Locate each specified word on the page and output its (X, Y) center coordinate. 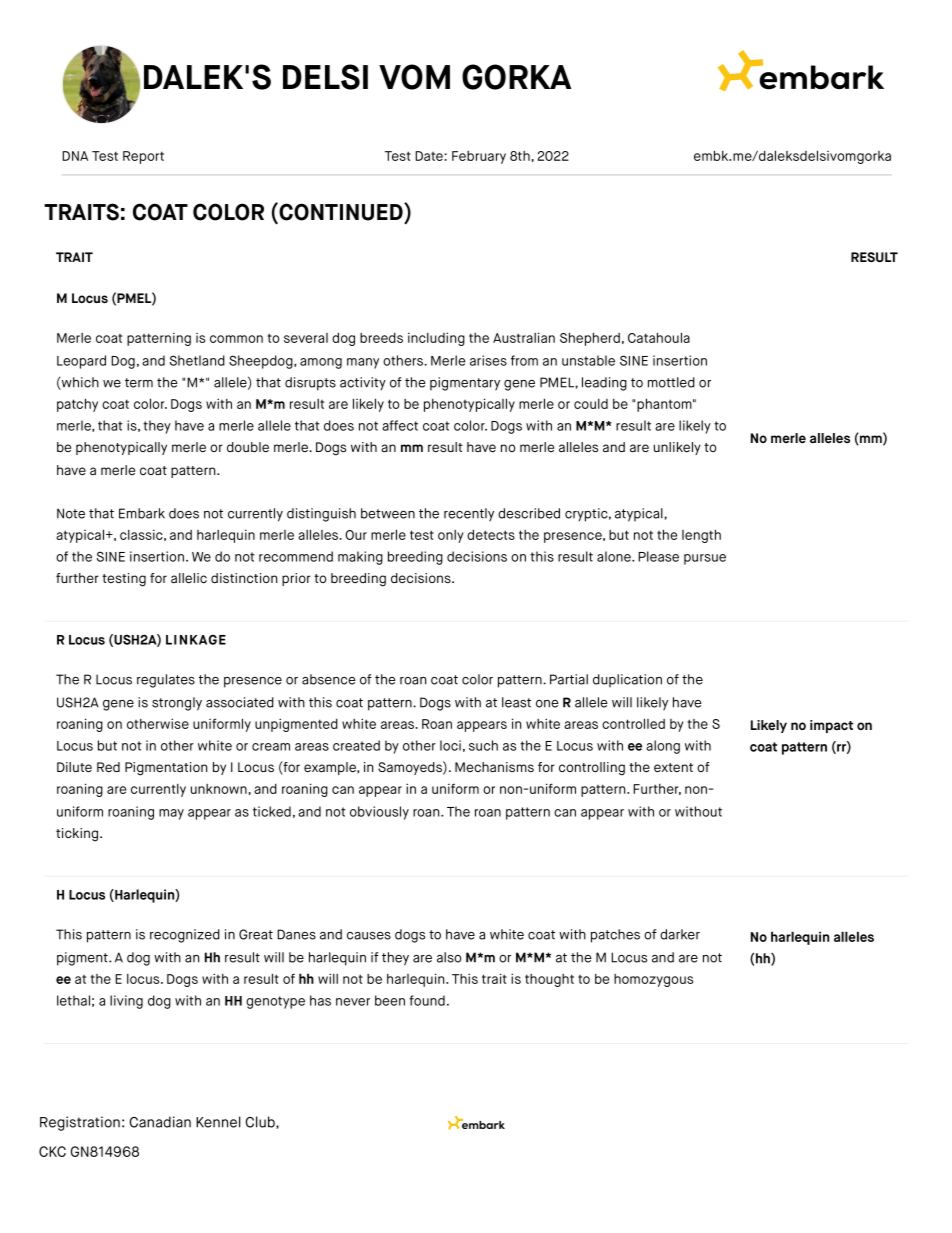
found (427, 1000)
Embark (142, 513)
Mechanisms (494, 767)
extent (673, 767)
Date (430, 156)
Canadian (160, 1122)
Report (143, 157)
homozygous (653, 980)
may (171, 814)
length (701, 536)
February (479, 157)
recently (469, 515)
